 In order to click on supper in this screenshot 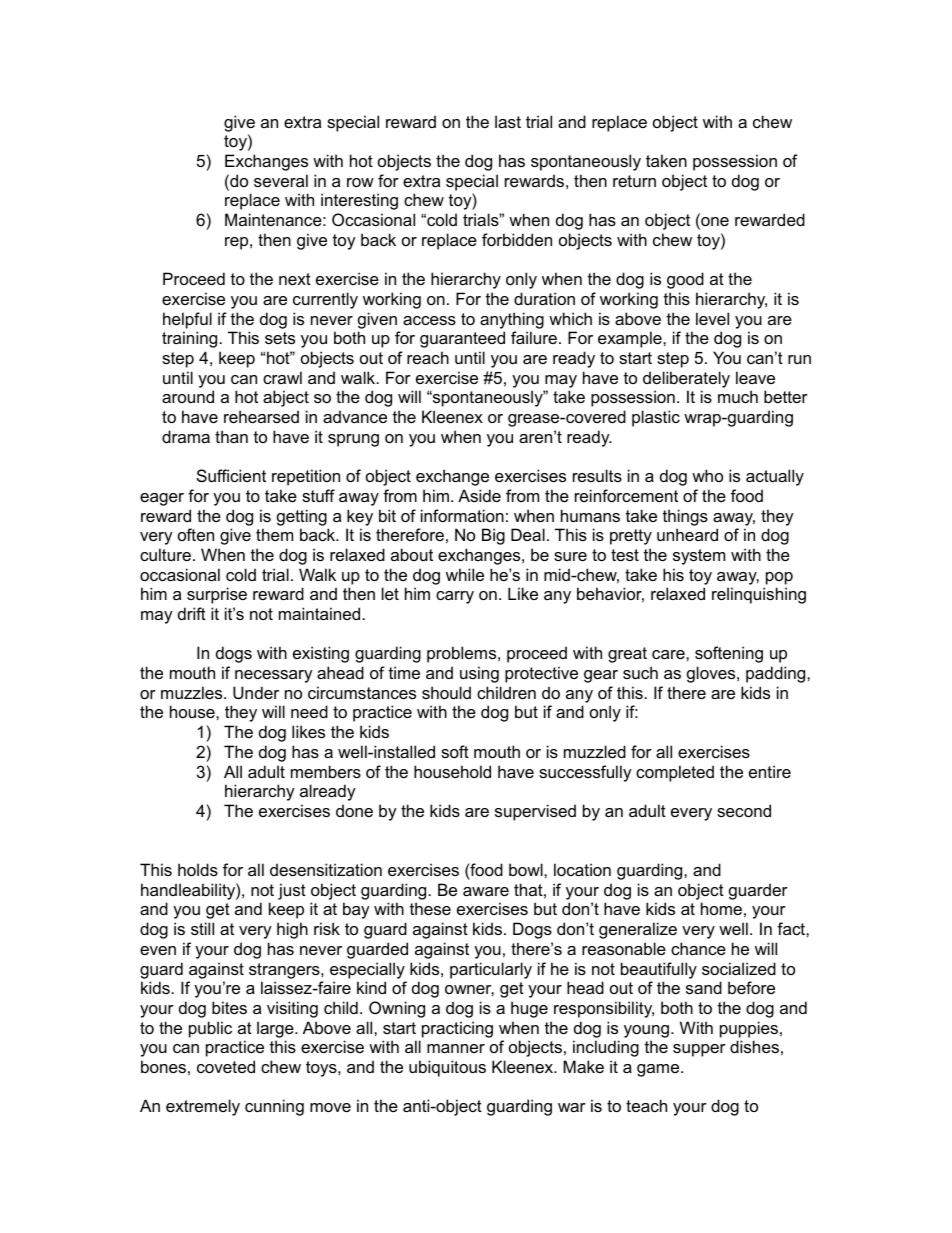, I will do `click(699, 1050)`.
